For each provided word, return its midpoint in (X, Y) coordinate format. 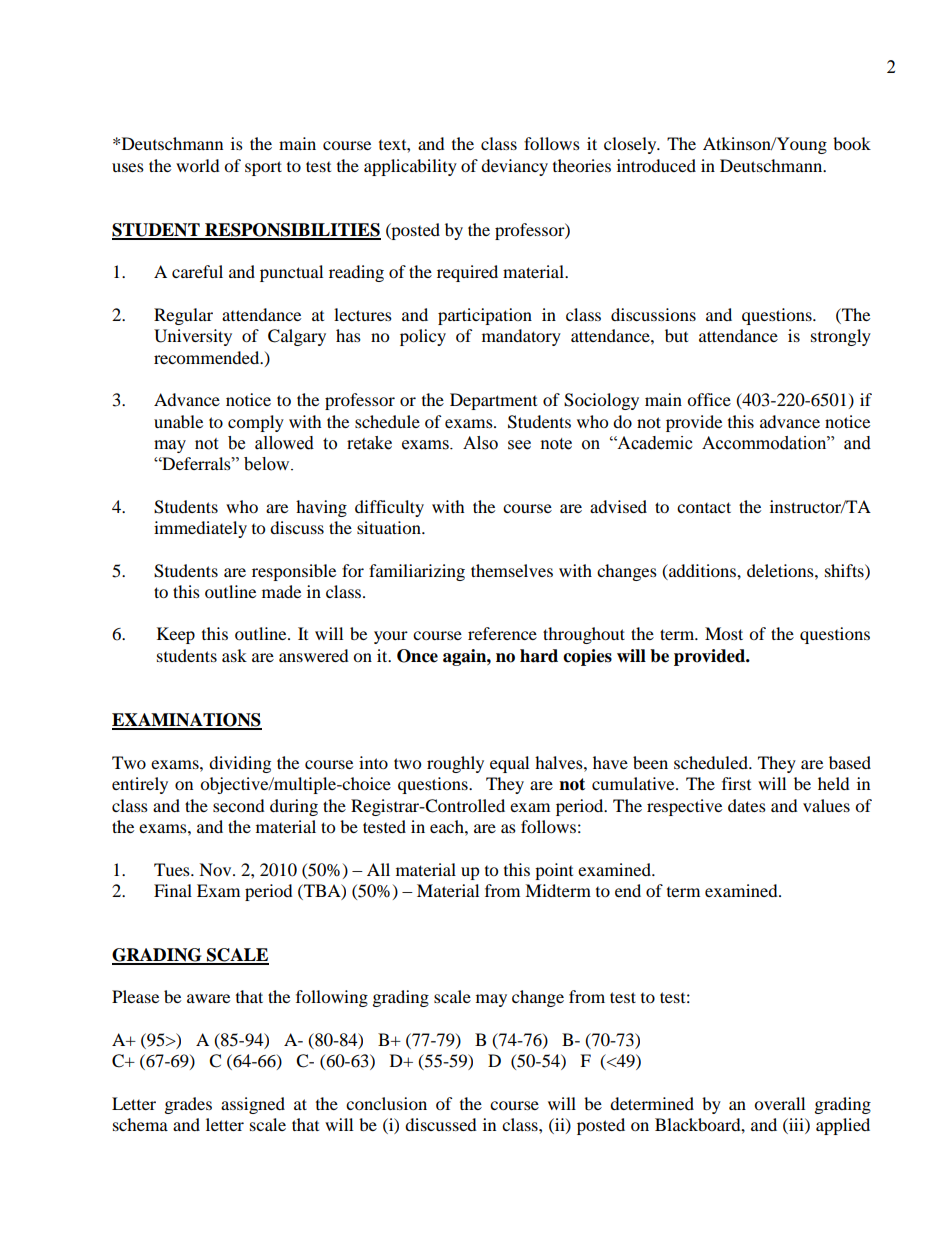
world (198, 165)
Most (724, 633)
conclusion (386, 1103)
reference (502, 633)
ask (234, 655)
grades (188, 1105)
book (852, 143)
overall (779, 1103)
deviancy (514, 167)
